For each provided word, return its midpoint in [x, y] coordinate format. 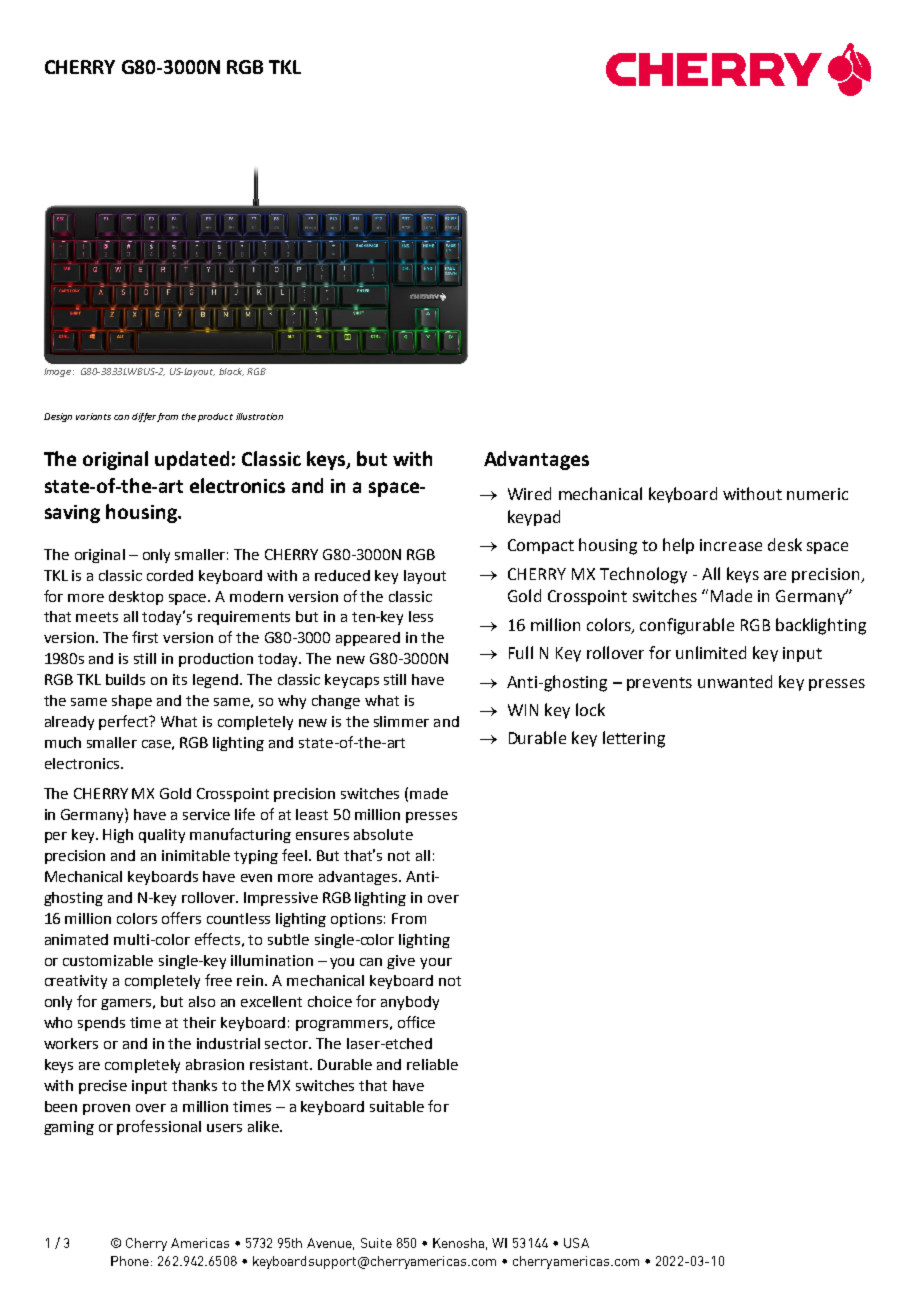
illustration [259, 416]
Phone [130, 1261]
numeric [817, 494]
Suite [376, 1243]
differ [144, 417]
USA [576, 1243]
